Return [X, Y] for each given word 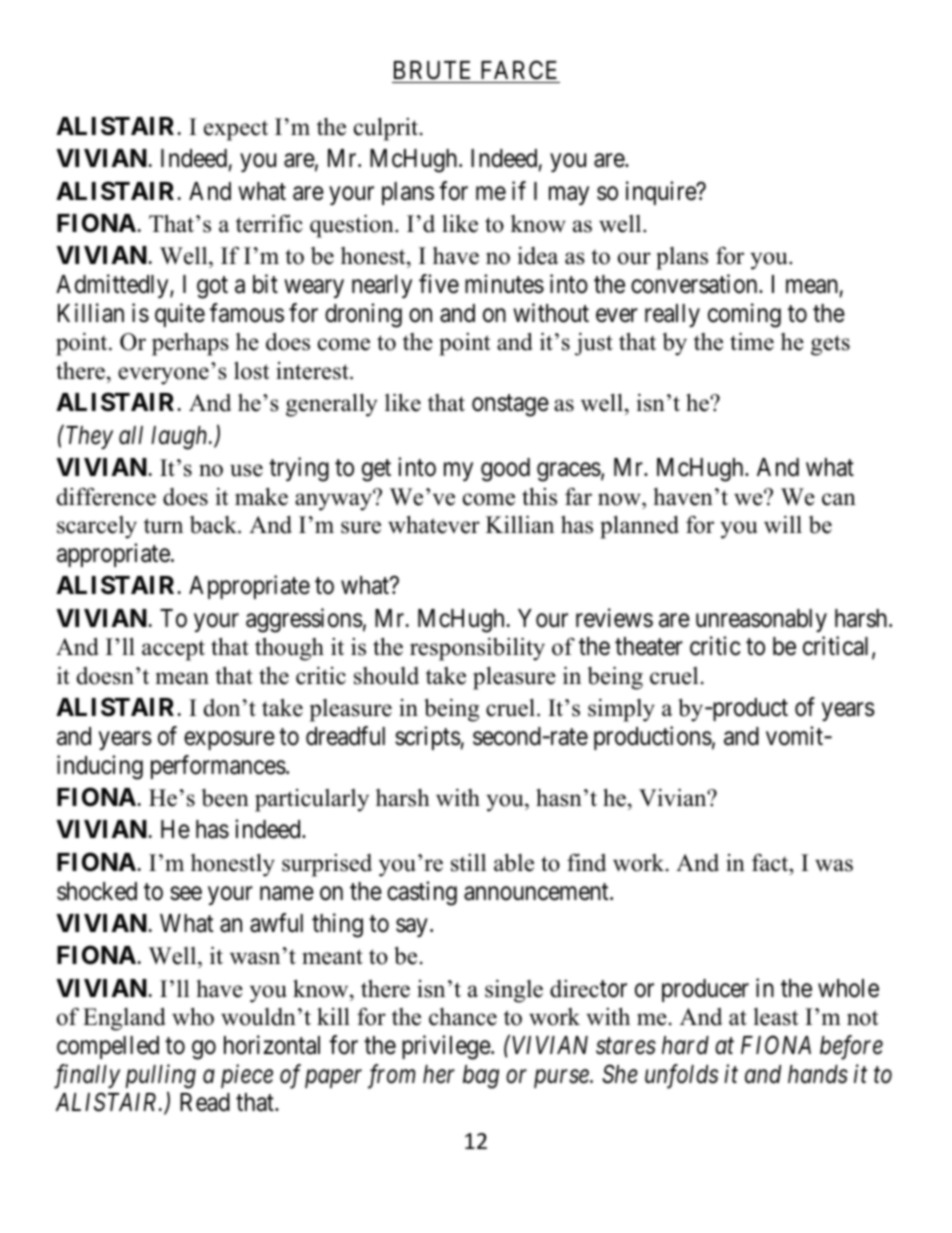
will [783, 525]
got [212, 288]
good [505, 470]
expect [236, 130]
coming [744, 315]
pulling [160, 1076]
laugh [180, 438]
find [586, 863]
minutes [504, 284]
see [186, 893]
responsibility [477, 649]
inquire [662, 193]
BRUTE [432, 70]
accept [173, 650]
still [468, 862]
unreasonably [761, 620]
